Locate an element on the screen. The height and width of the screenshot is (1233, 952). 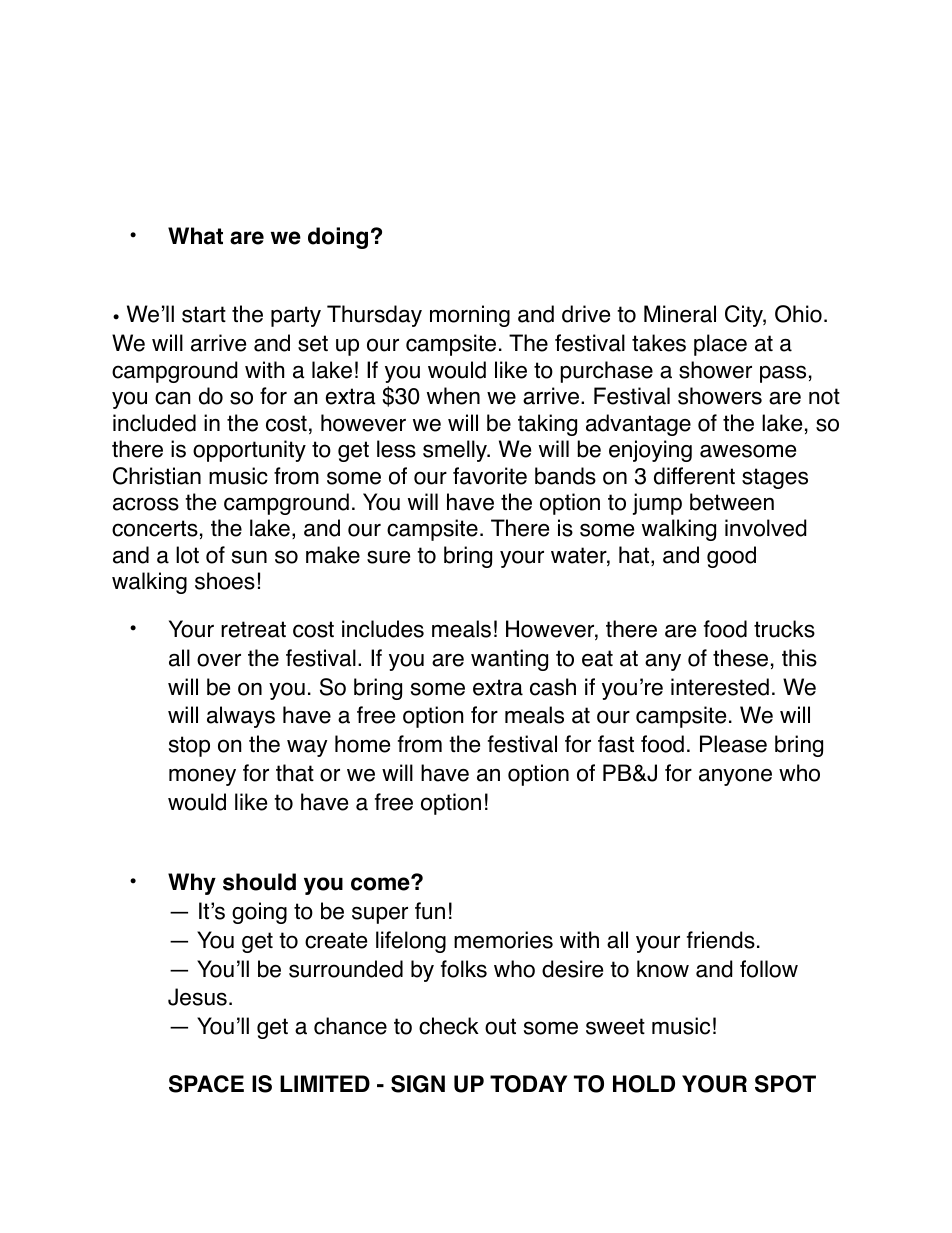
involved is located at coordinates (765, 528).
